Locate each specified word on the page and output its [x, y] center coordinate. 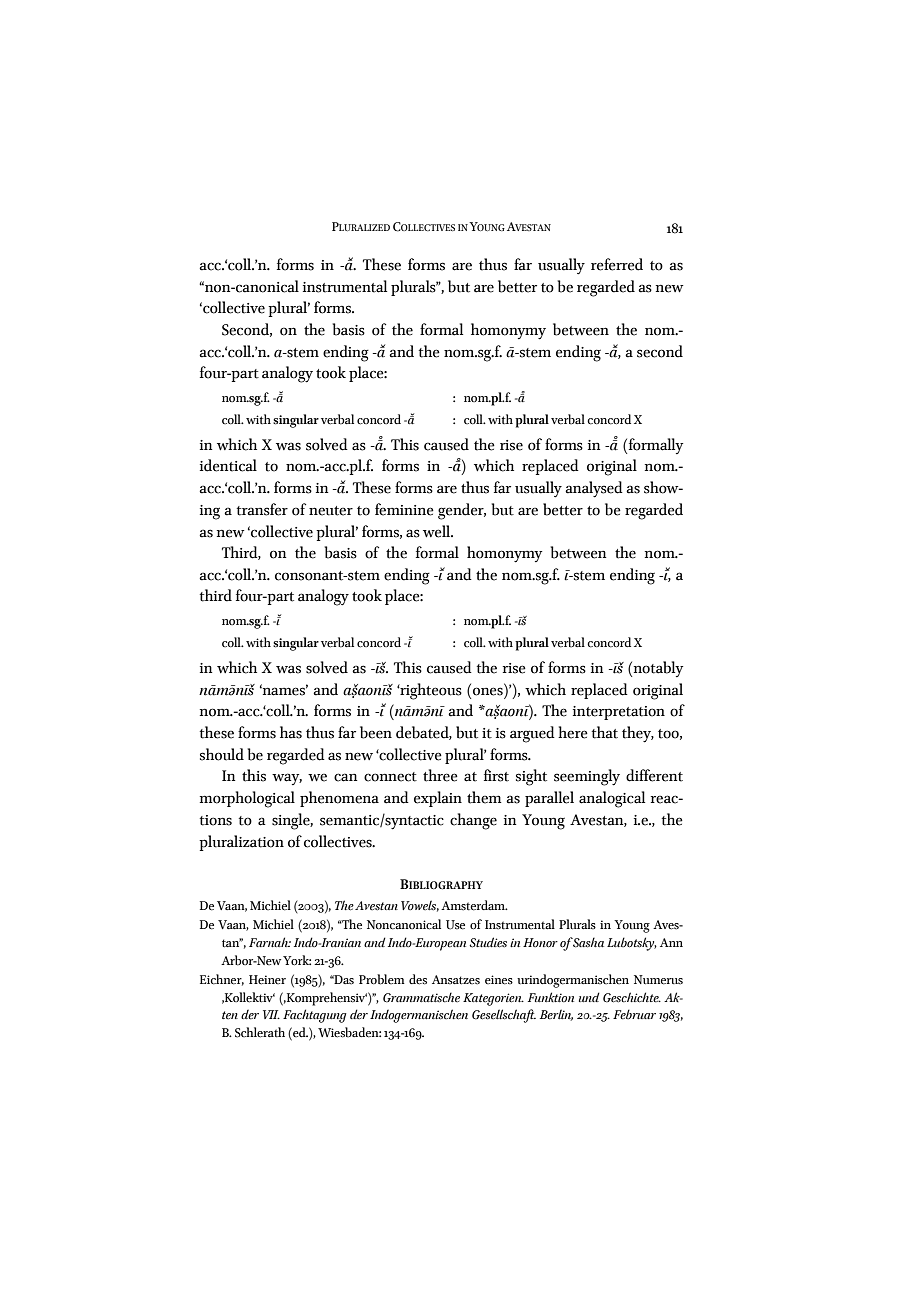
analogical [612, 799]
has [291, 732]
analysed [594, 489]
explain [438, 799]
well [438, 531]
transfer [262, 509]
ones [488, 691]
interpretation [619, 713]
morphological [247, 799]
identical [228, 465]
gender [462, 511]
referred [617, 264]
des [418, 979]
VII [271, 1014]
